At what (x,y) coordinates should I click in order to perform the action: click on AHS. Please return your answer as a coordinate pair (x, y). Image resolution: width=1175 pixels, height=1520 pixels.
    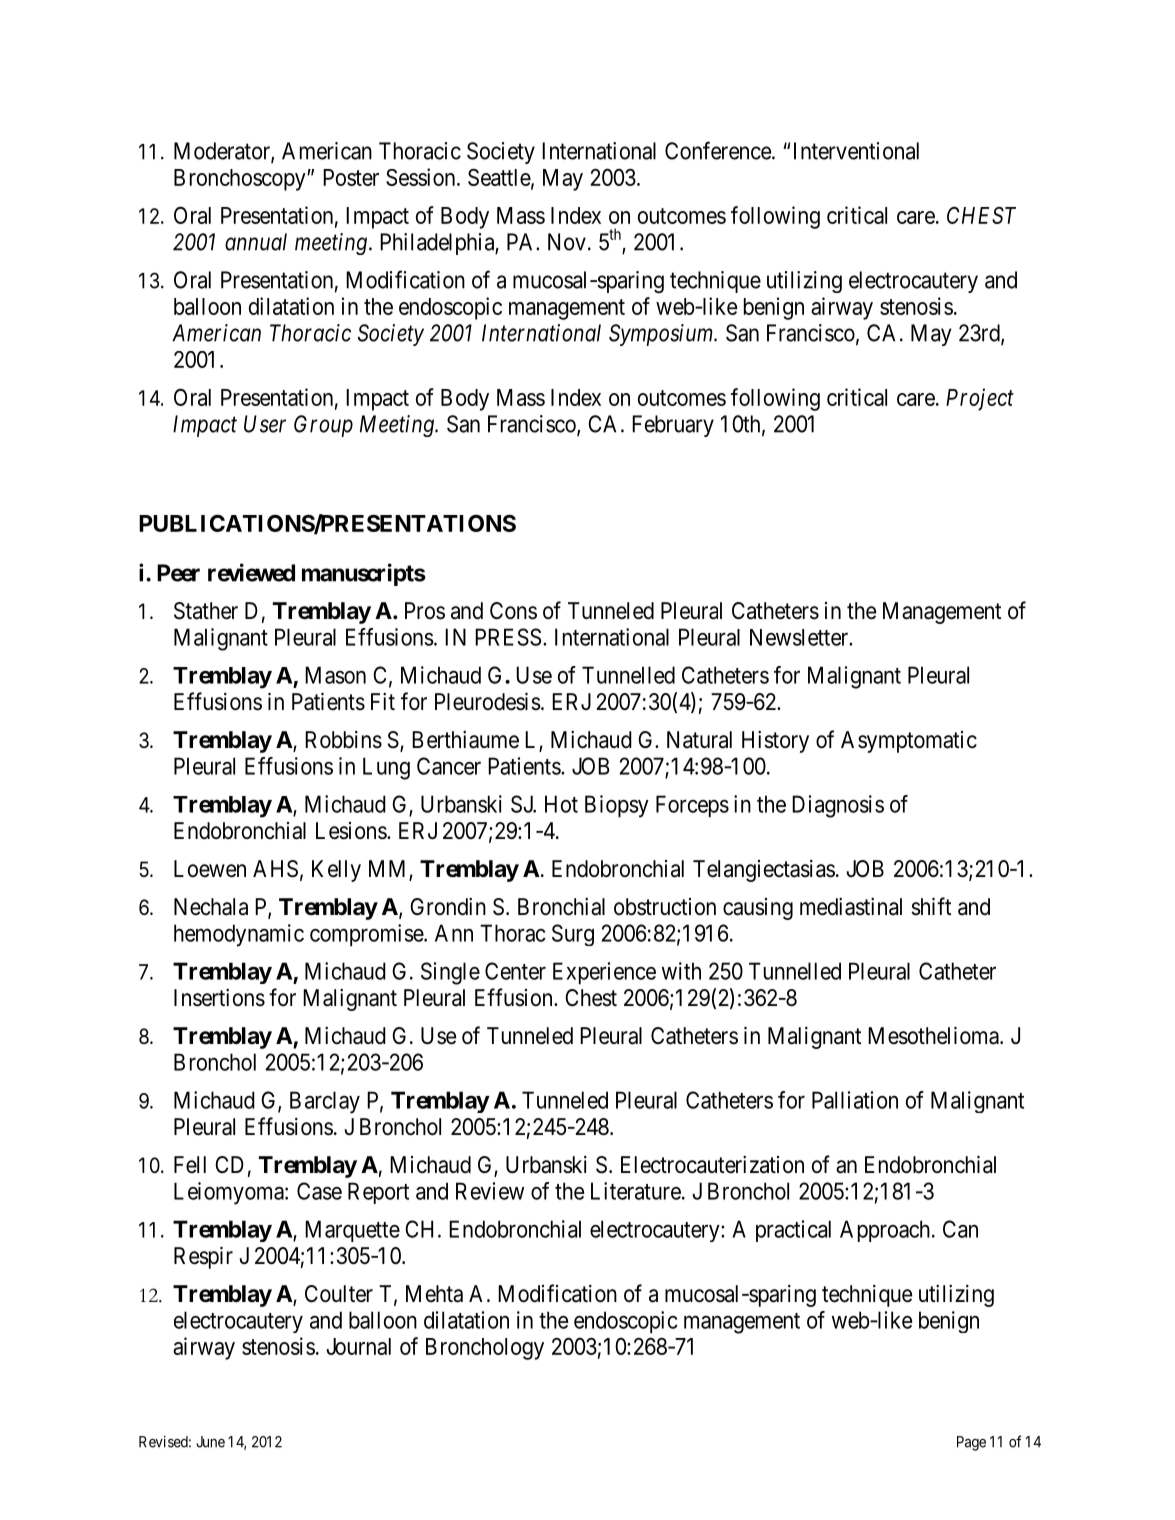
    Looking at the image, I should click on (275, 869).
